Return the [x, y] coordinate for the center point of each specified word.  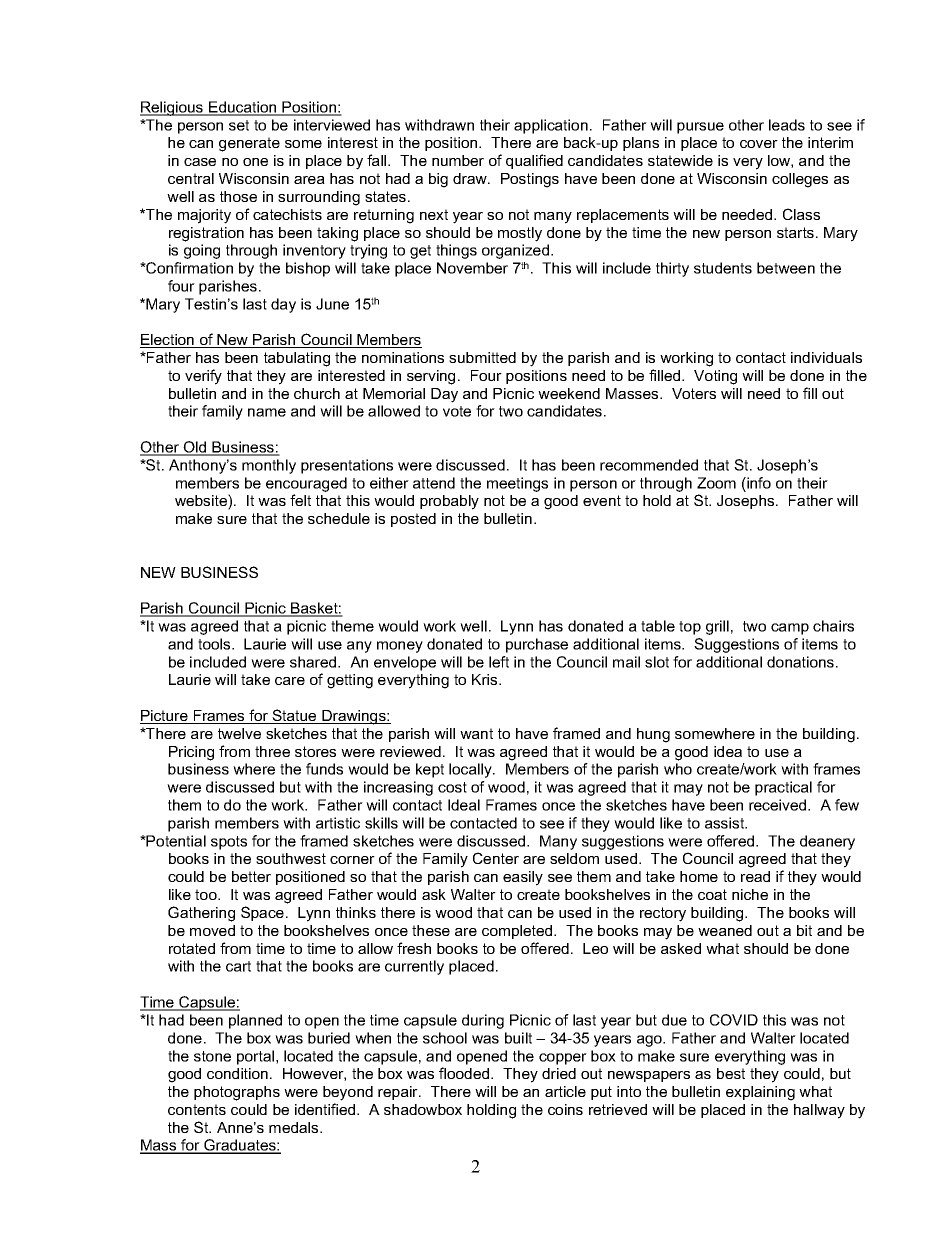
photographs [237, 1093]
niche [750, 894]
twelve [239, 733]
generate [249, 144]
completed [518, 932]
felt [300, 500]
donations [802, 662]
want [476, 733]
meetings [517, 484]
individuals [826, 357]
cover [759, 144]
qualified [534, 161]
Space [262, 913]
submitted [482, 357]
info [758, 483]
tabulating [297, 359]
